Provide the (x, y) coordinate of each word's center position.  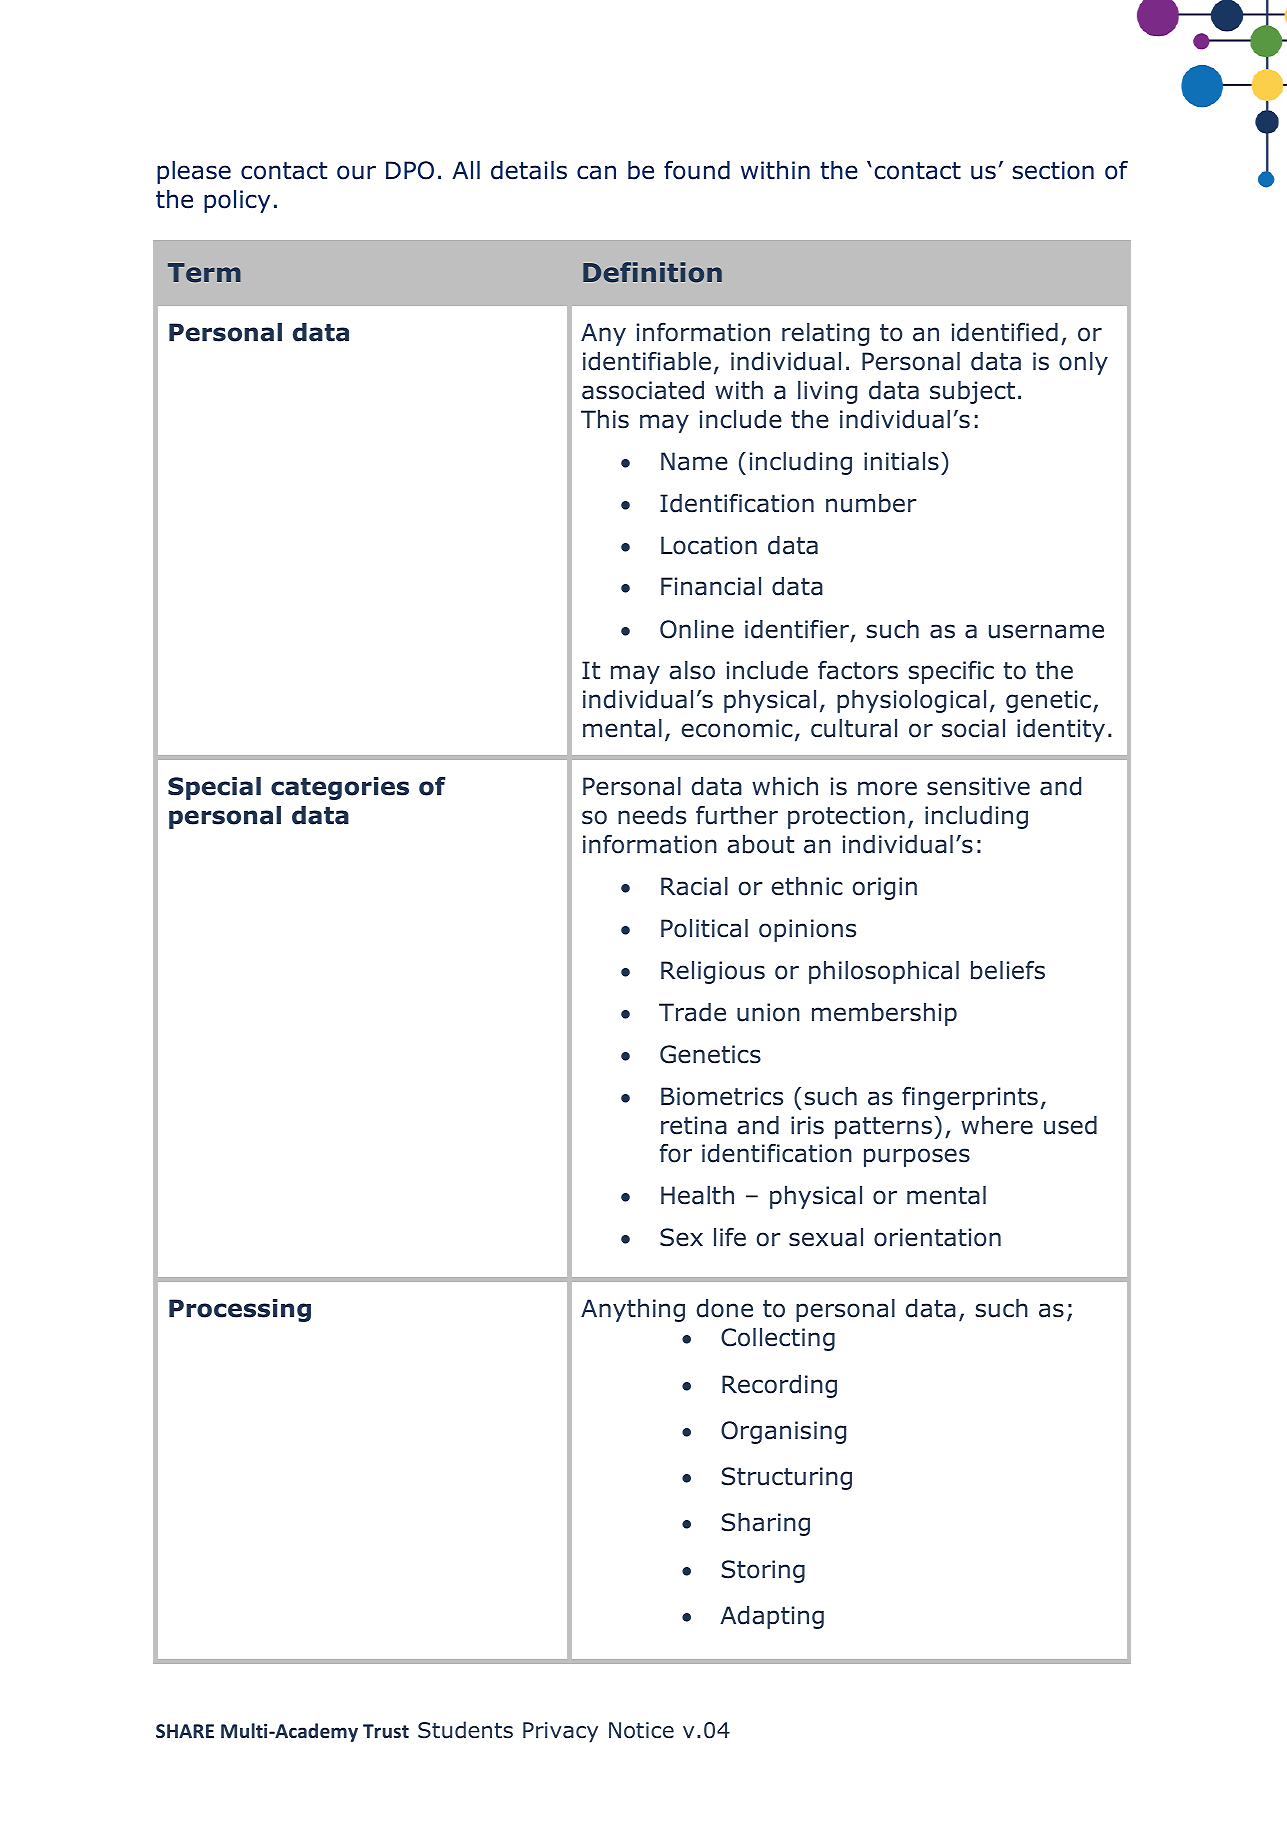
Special (214, 788)
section (1053, 170)
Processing (240, 1310)
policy (237, 201)
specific (951, 672)
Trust (386, 1731)
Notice (641, 1730)
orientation (937, 1237)
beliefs (1008, 970)
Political (704, 928)
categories (340, 788)
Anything (633, 1310)
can (596, 172)
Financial (711, 586)
